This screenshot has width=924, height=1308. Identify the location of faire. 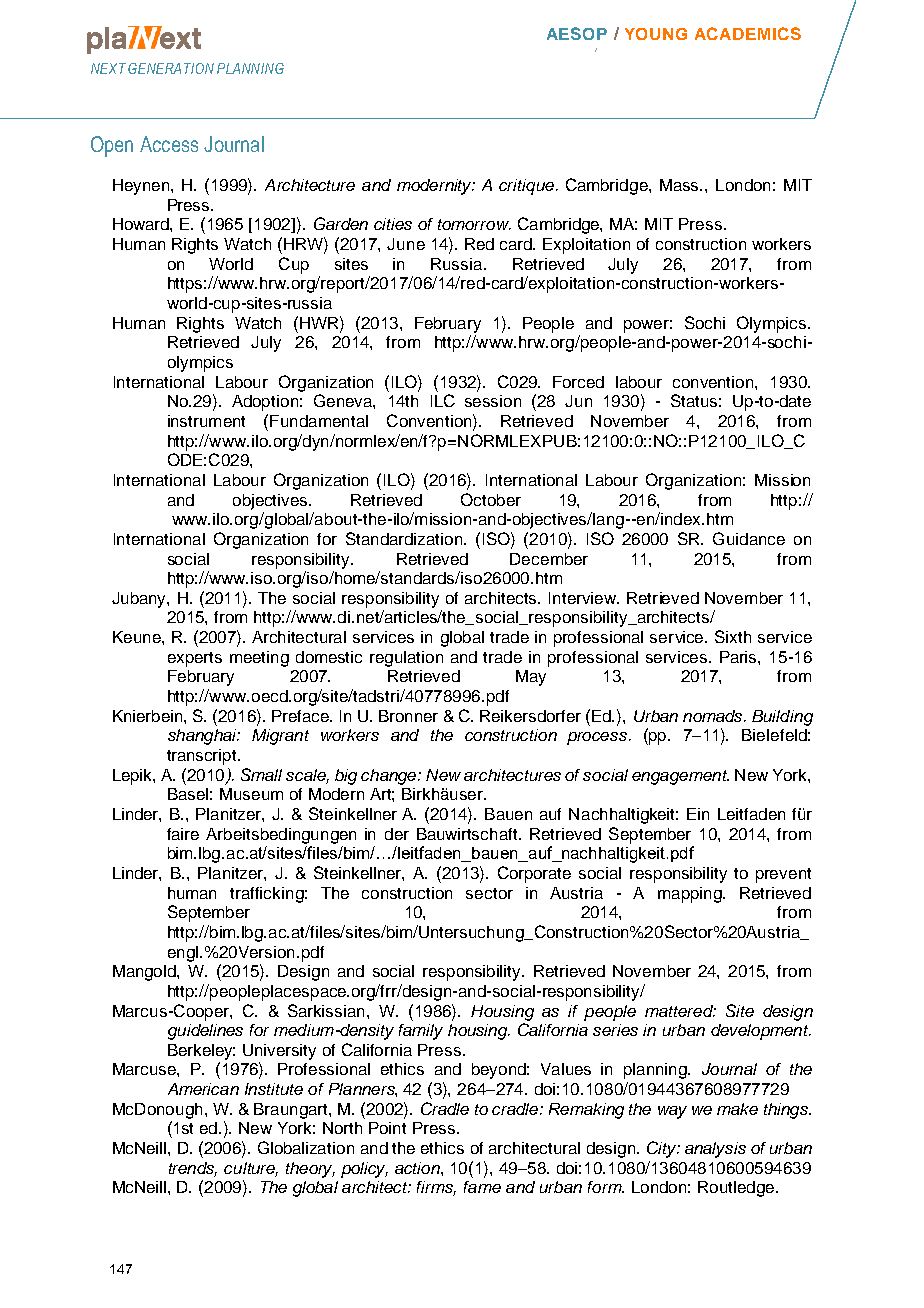
(183, 834).
